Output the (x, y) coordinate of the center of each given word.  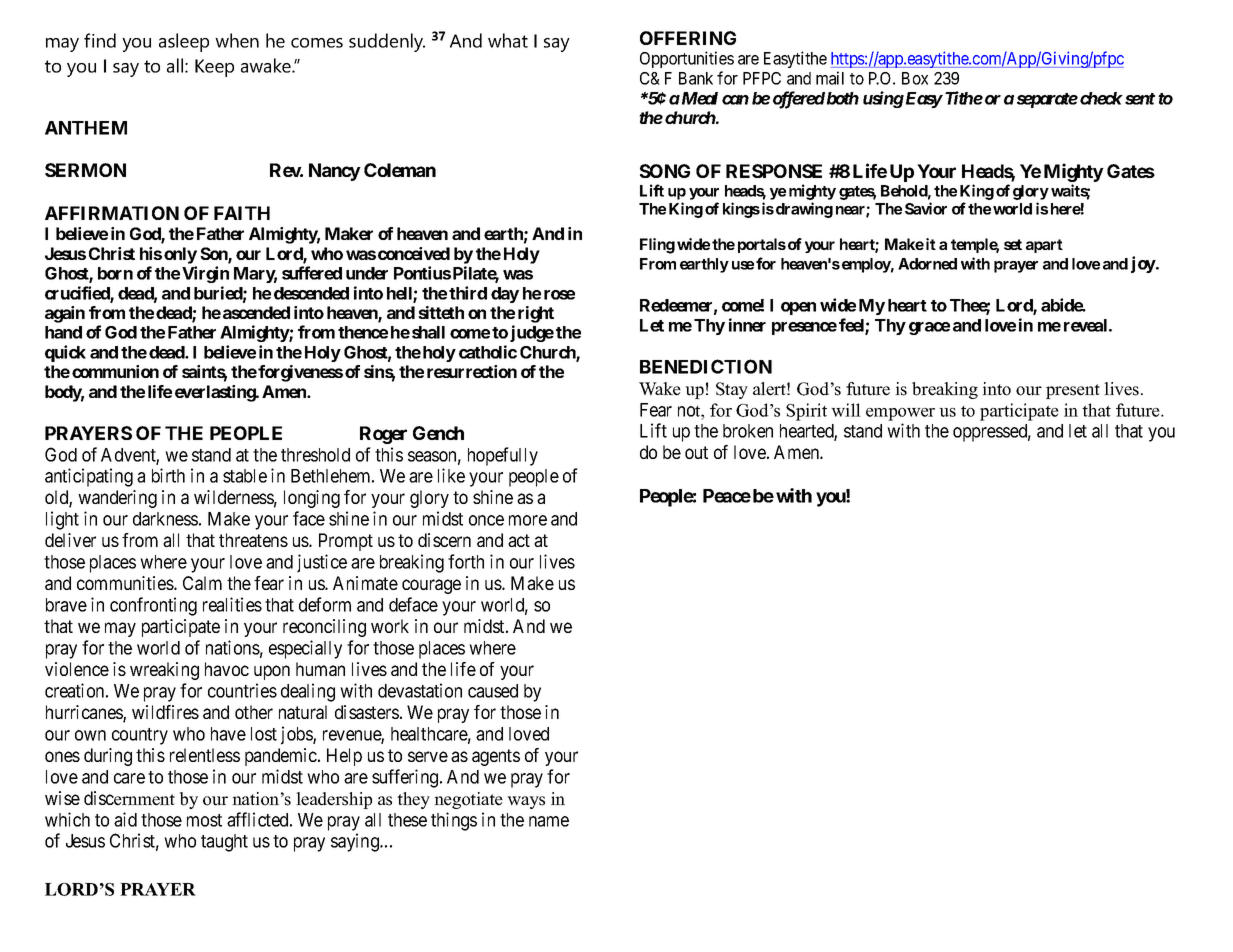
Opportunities (687, 59)
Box (915, 78)
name (549, 821)
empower (900, 414)
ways (526, 802)
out (696, 452)
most (204, 820)
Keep (214, 68)
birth (168, 475)
